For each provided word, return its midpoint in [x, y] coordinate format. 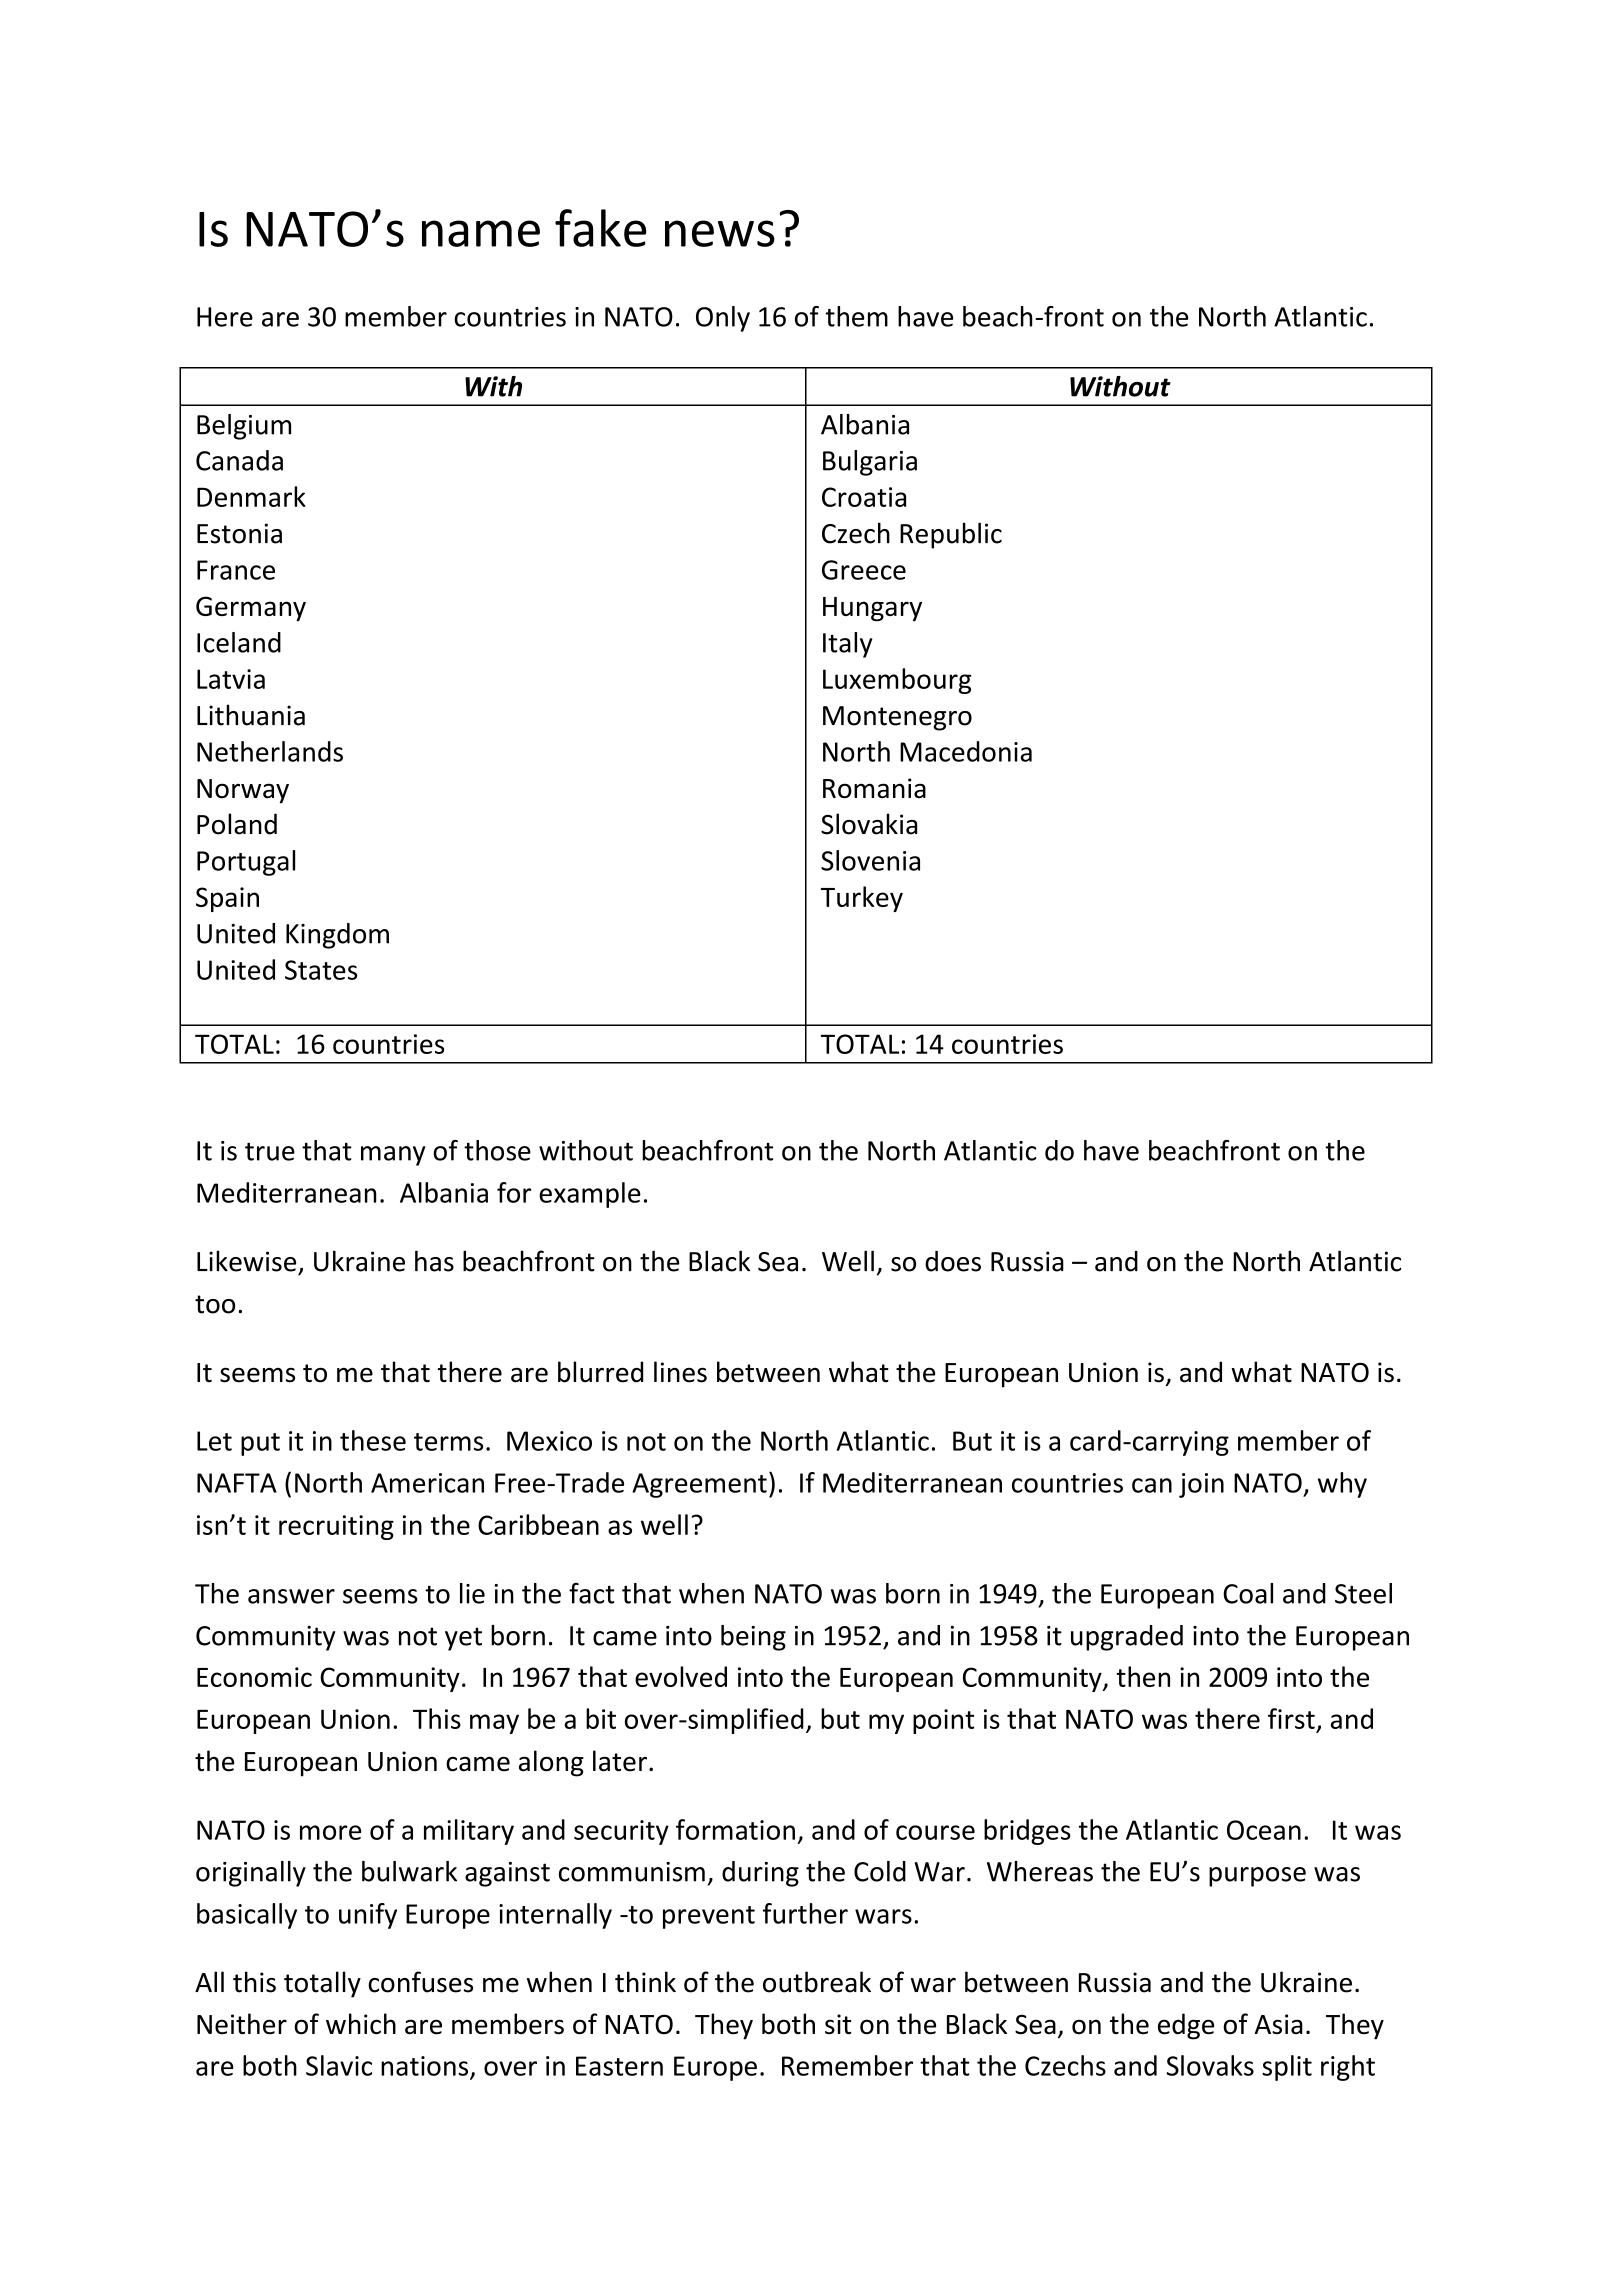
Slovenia [870, 860]
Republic [951, 535]
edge [1186, 2026]
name [481, 233]
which [361, 2024]
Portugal [246, 863]
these [373, 1440]
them [857, 316]
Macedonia [966, 751]
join [1201, 1485]
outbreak [817, 1982]
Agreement [699, 1485]
